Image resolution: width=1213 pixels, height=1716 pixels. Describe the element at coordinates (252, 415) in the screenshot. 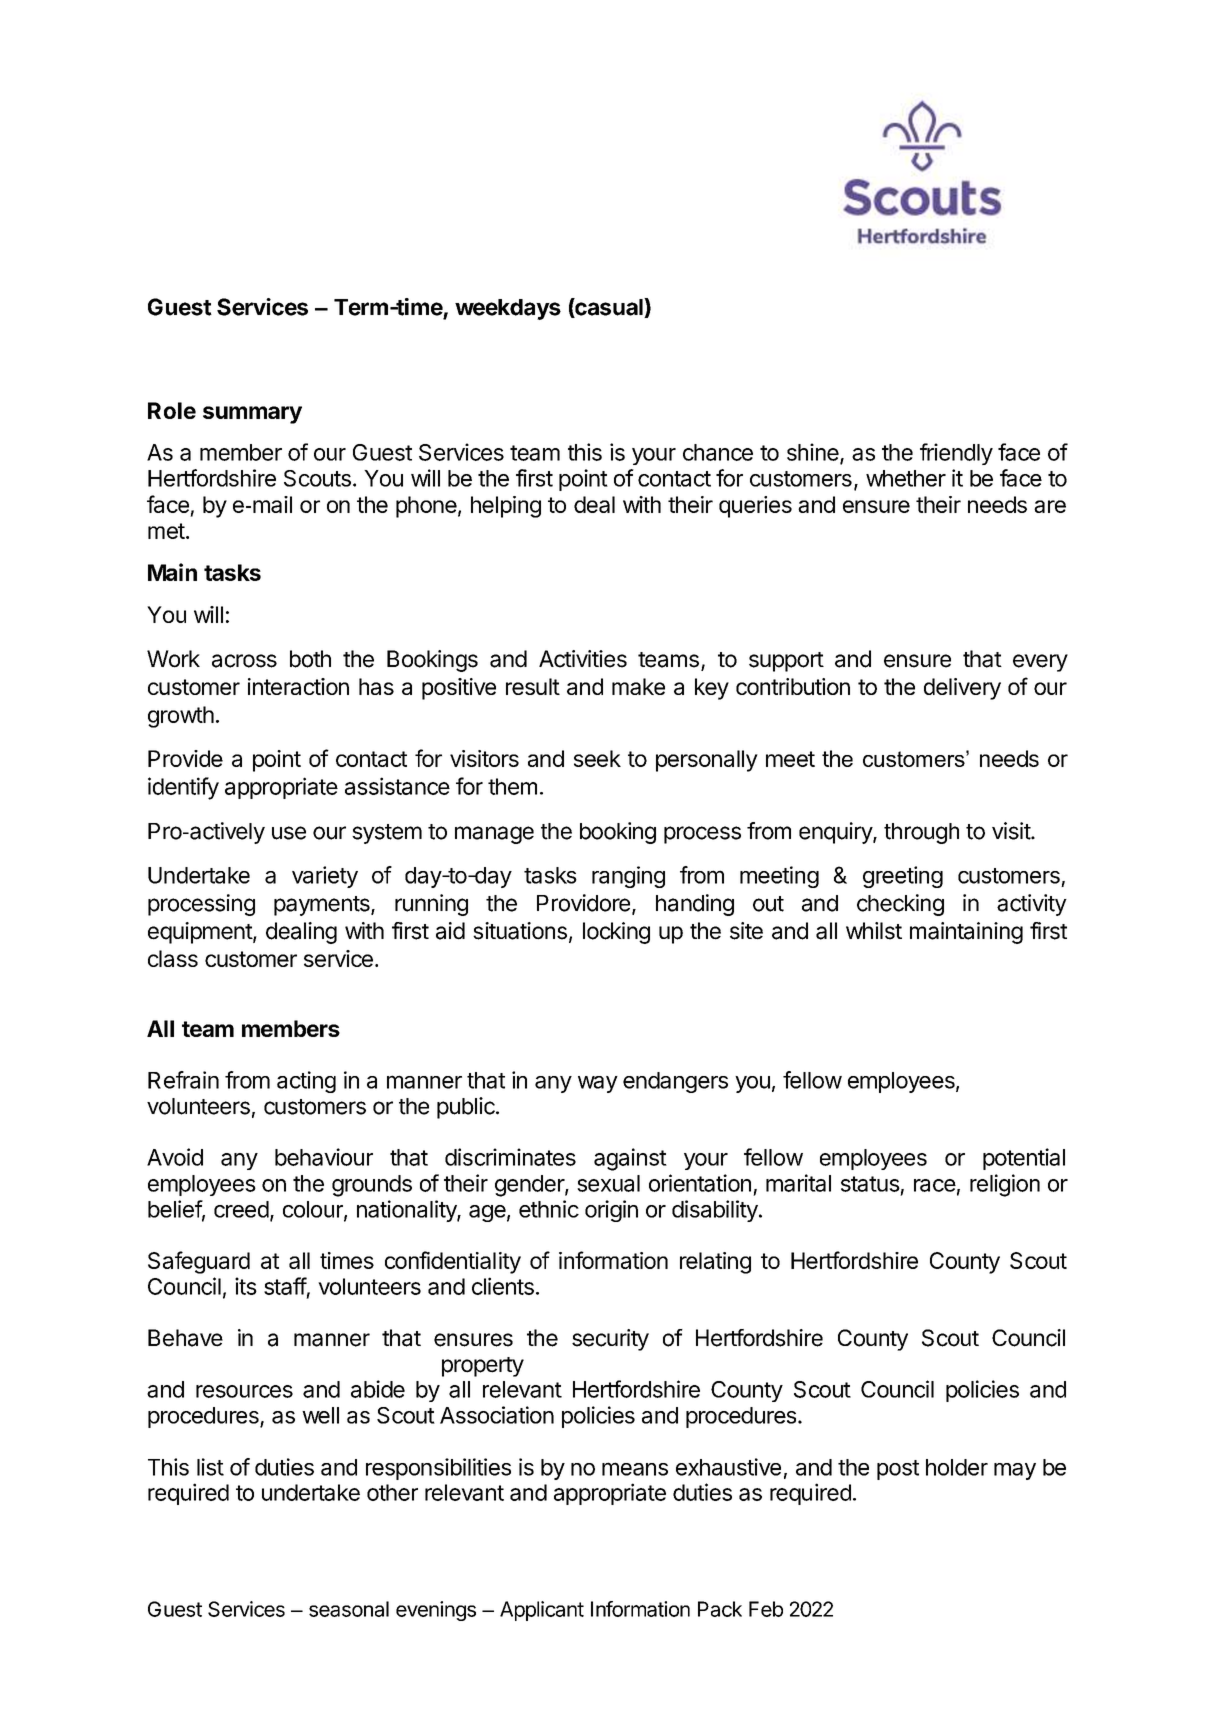

I see `summary` at that location.
